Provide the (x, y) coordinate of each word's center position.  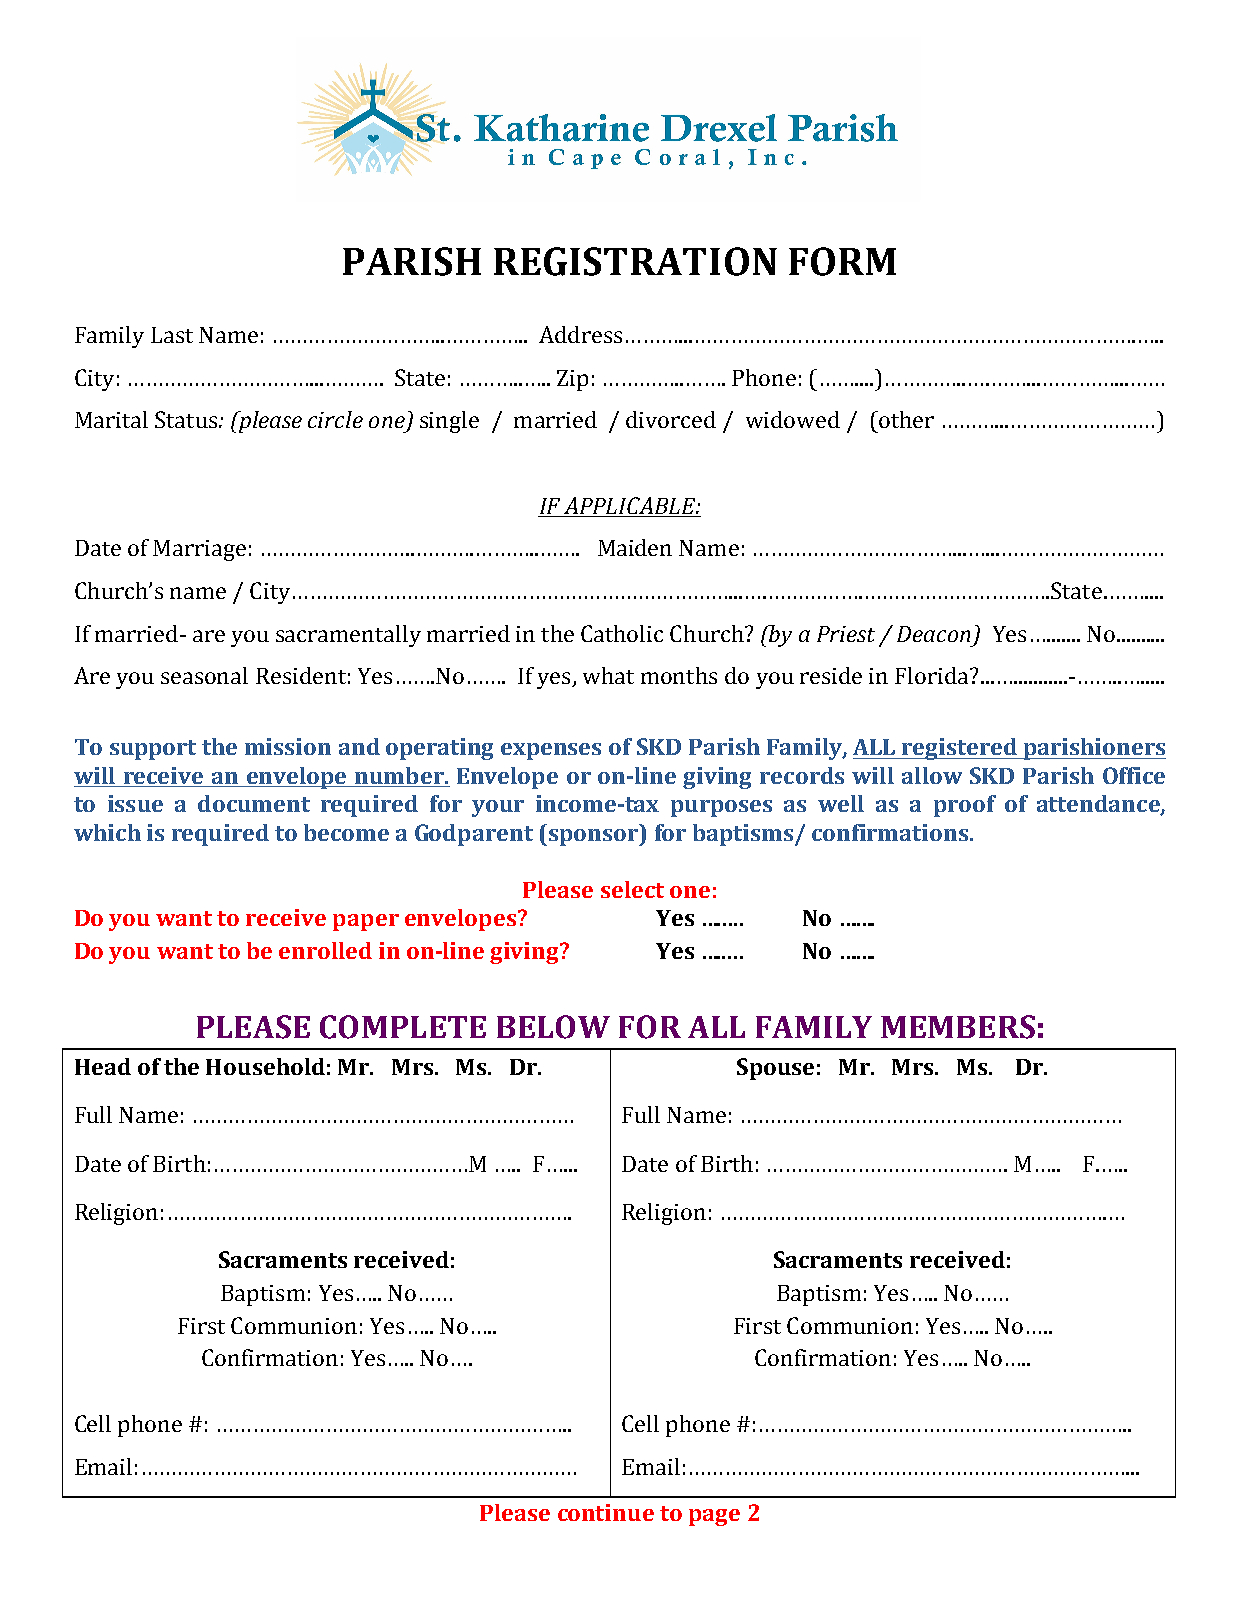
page (714, 1517)
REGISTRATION (635, 261)
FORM (842, 261)
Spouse (775, 1069)
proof (965, 806)
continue (606, 1512)
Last (172, 335)
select (632, 889)
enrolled (325, 950)
